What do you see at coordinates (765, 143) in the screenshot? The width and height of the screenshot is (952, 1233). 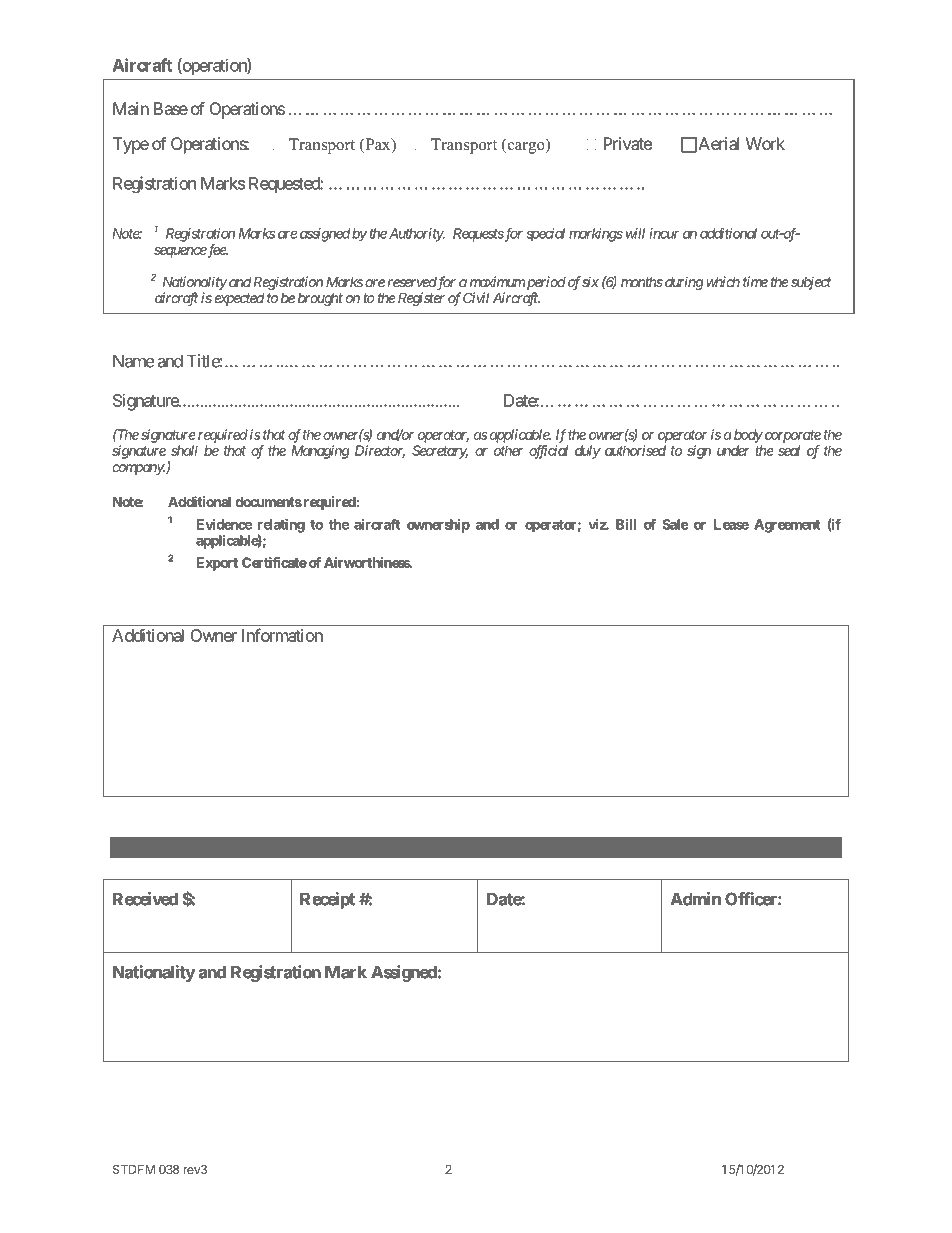 I see `Work` at bounding box center [765, 143].
